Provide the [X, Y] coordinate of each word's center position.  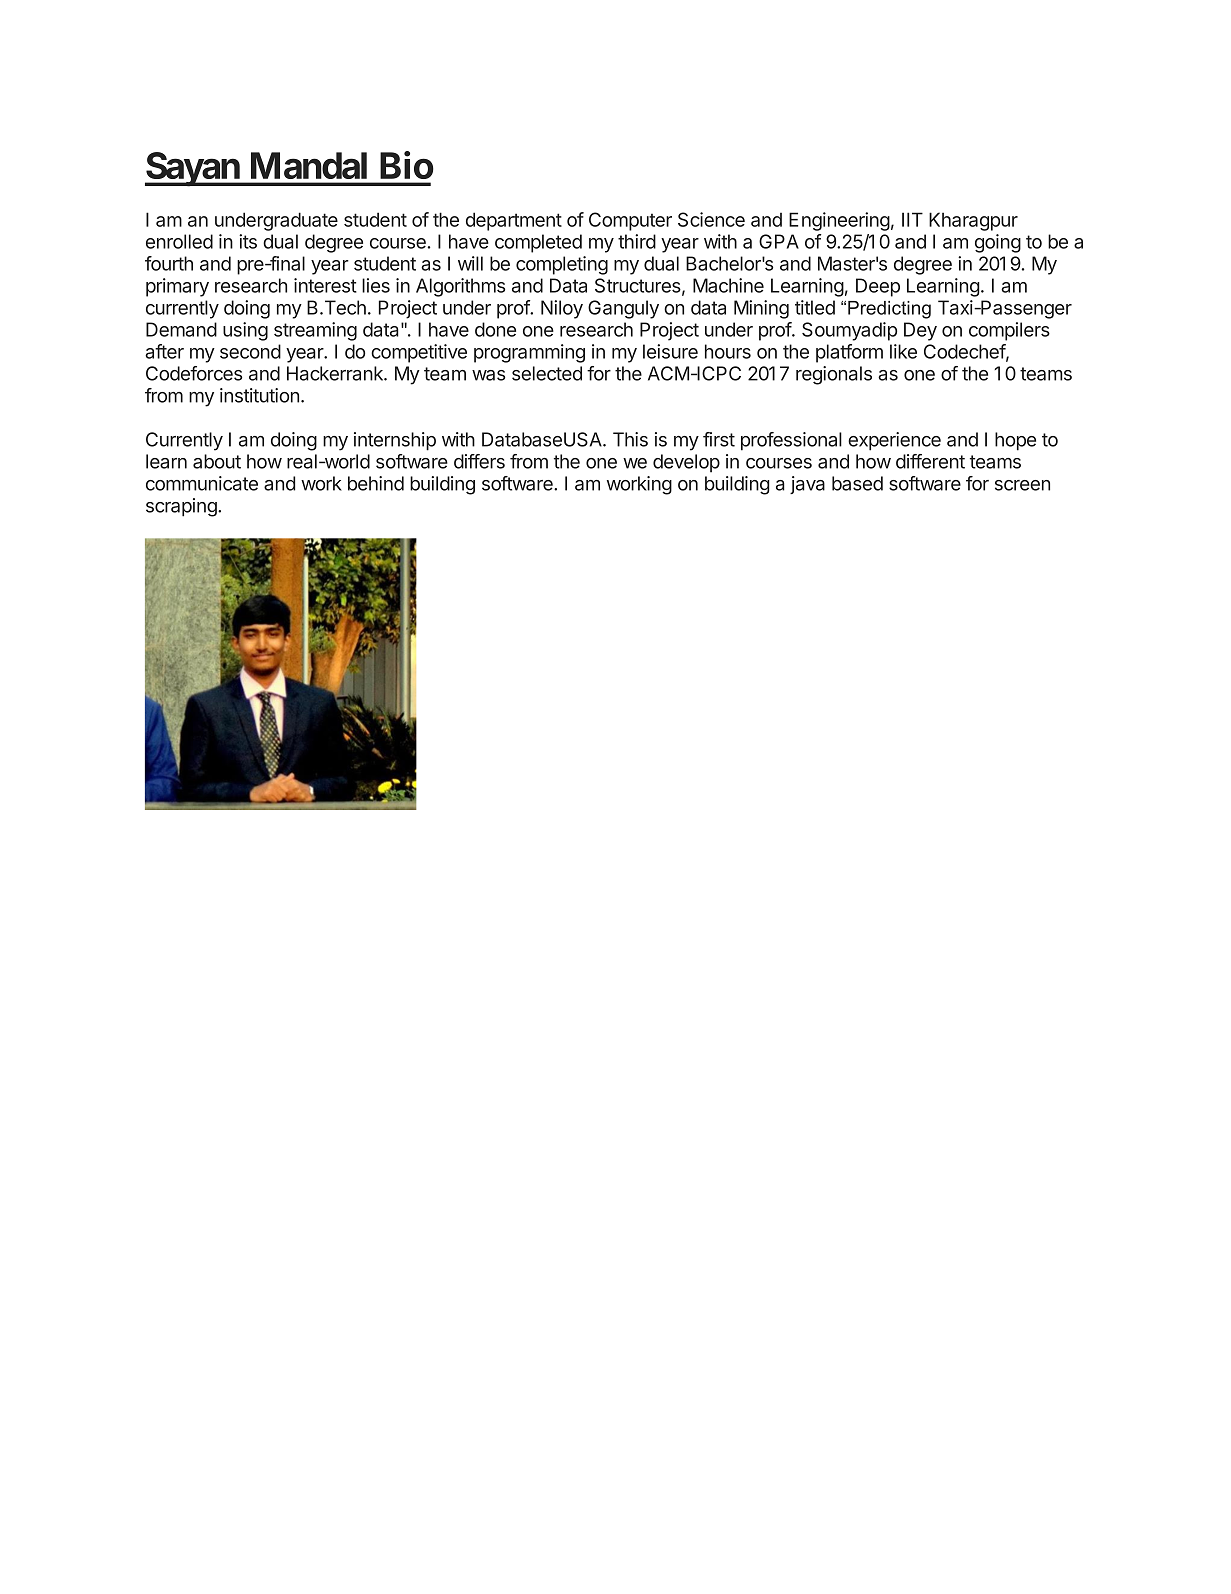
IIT [912, 219]
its [248, 241]
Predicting [889, 310]
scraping [182, 507]
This [630, 439]
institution [259, 395]
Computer [630, 221]
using [245, 331]
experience [894, 441]
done [495, 329]
